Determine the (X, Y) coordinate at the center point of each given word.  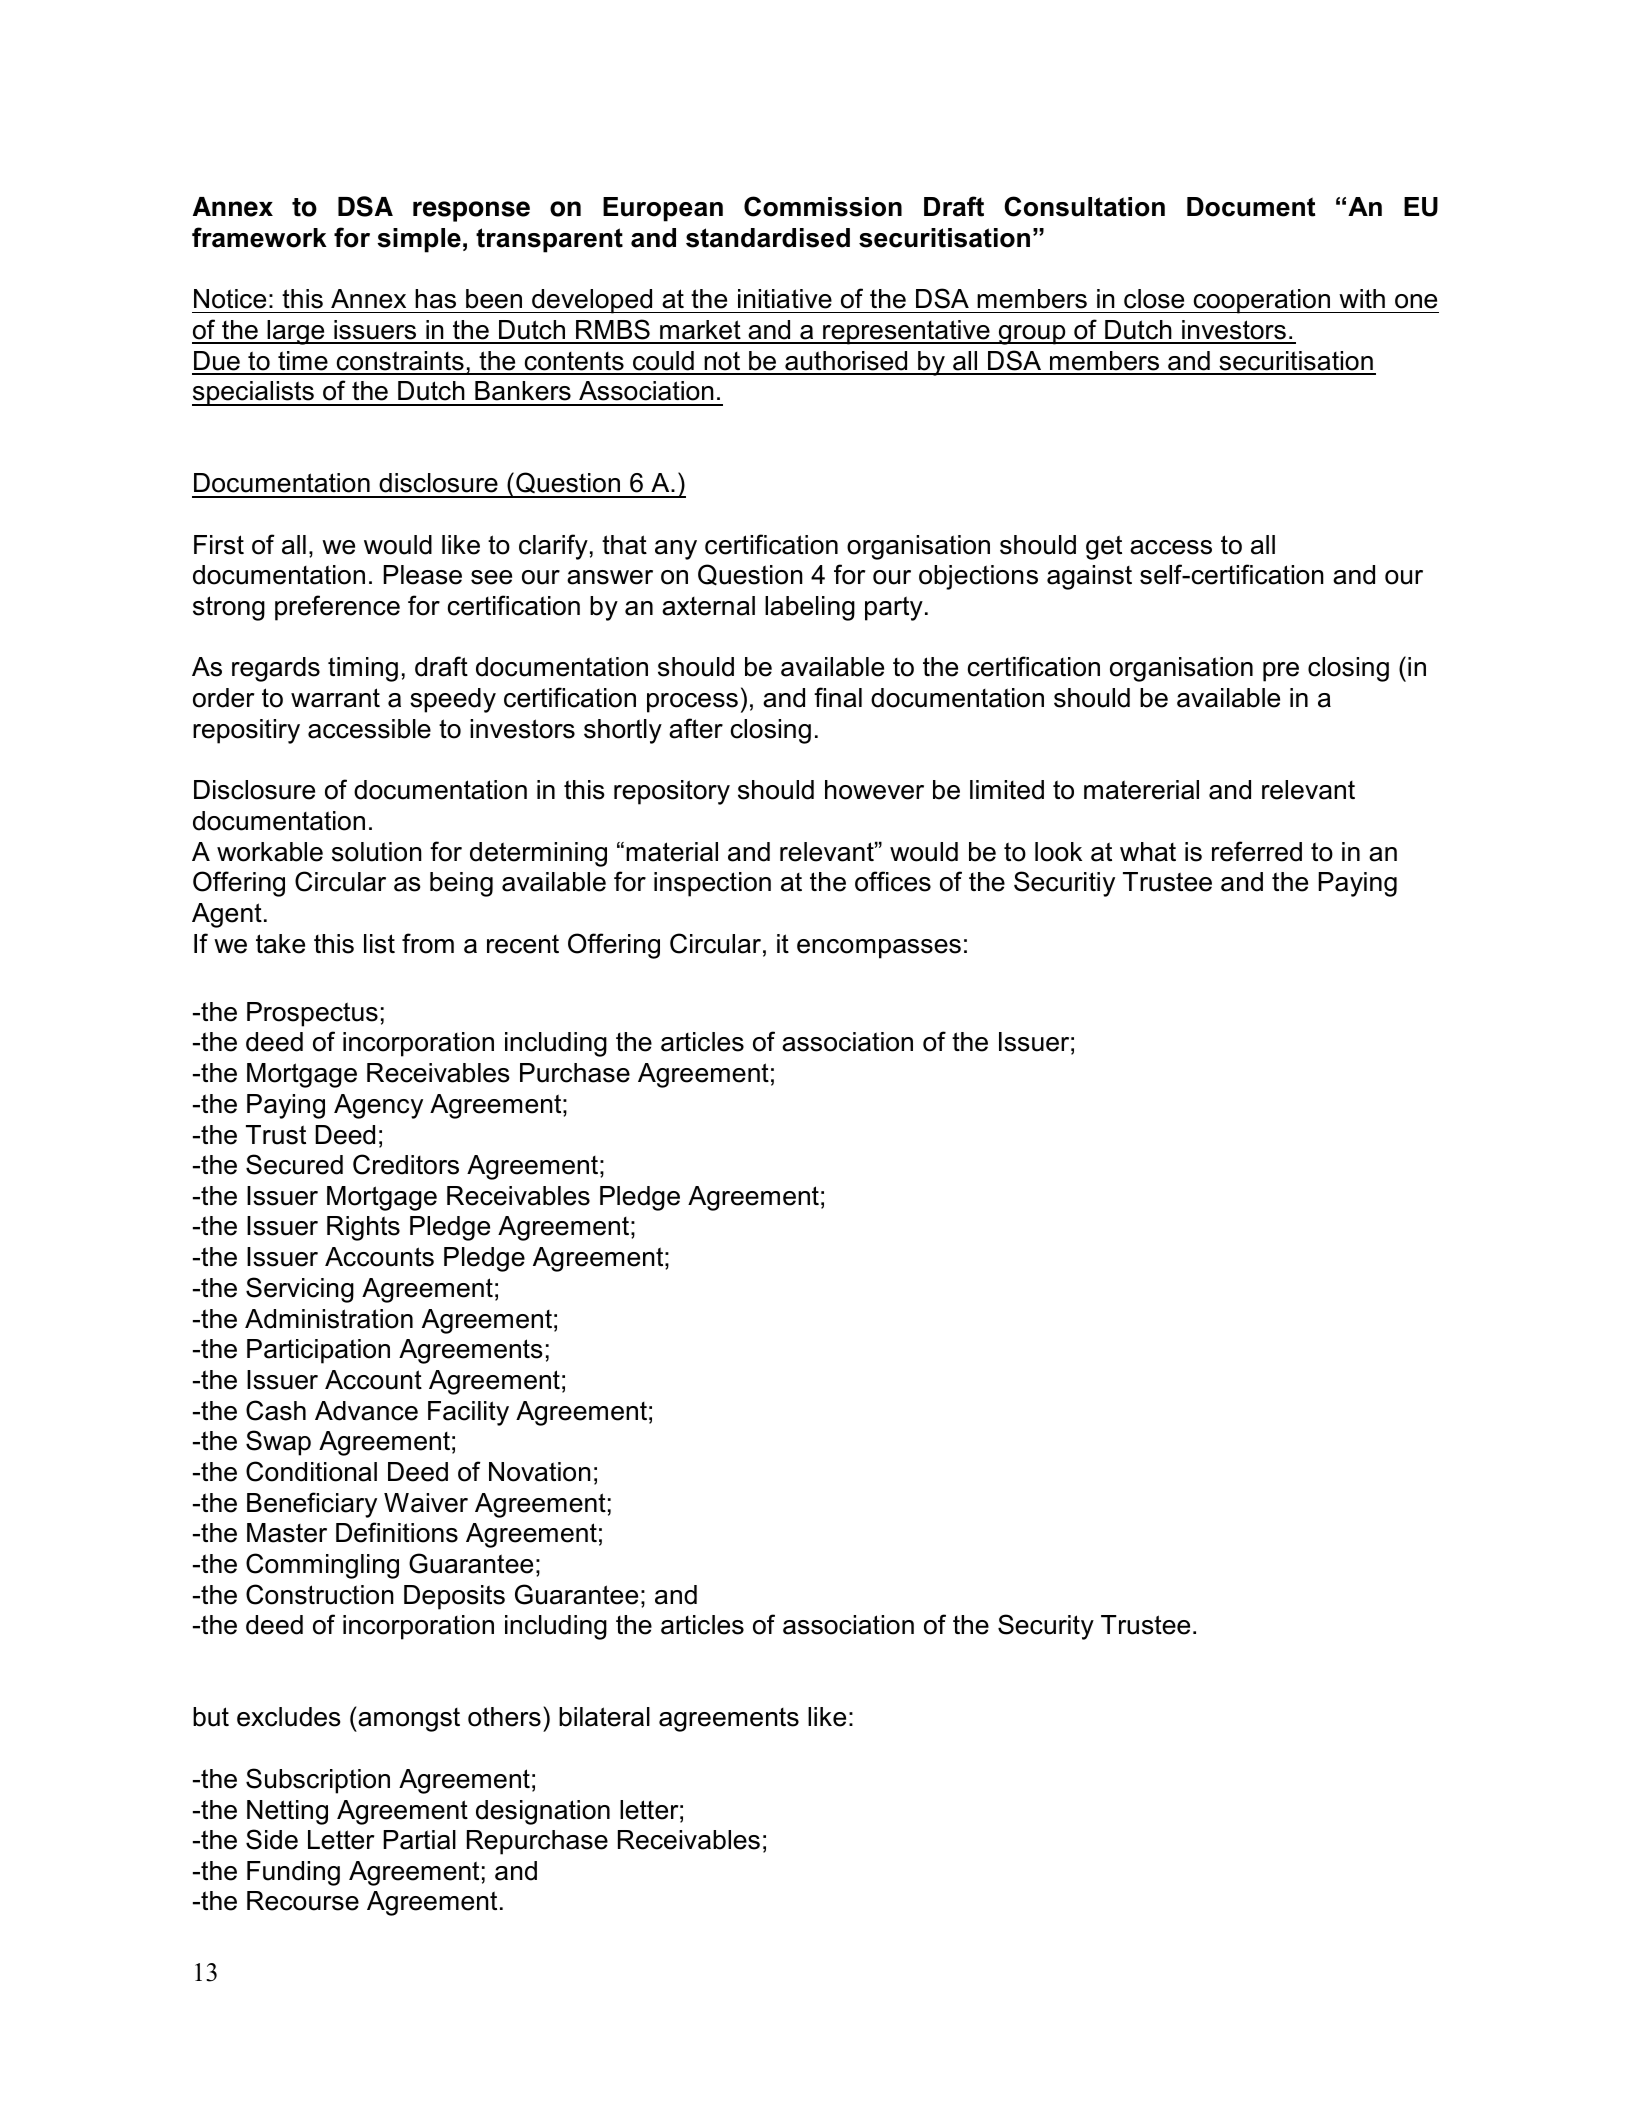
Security (1046, 1627)
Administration (329, 1319)
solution (377, 852)
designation (543, 1812)
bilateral (604, 1717)
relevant (1308, 790)
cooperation (1262, 301)
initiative (785, 299)
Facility (468, 1413)
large (296, 332)
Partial (419, 1840)
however (874, 790)
